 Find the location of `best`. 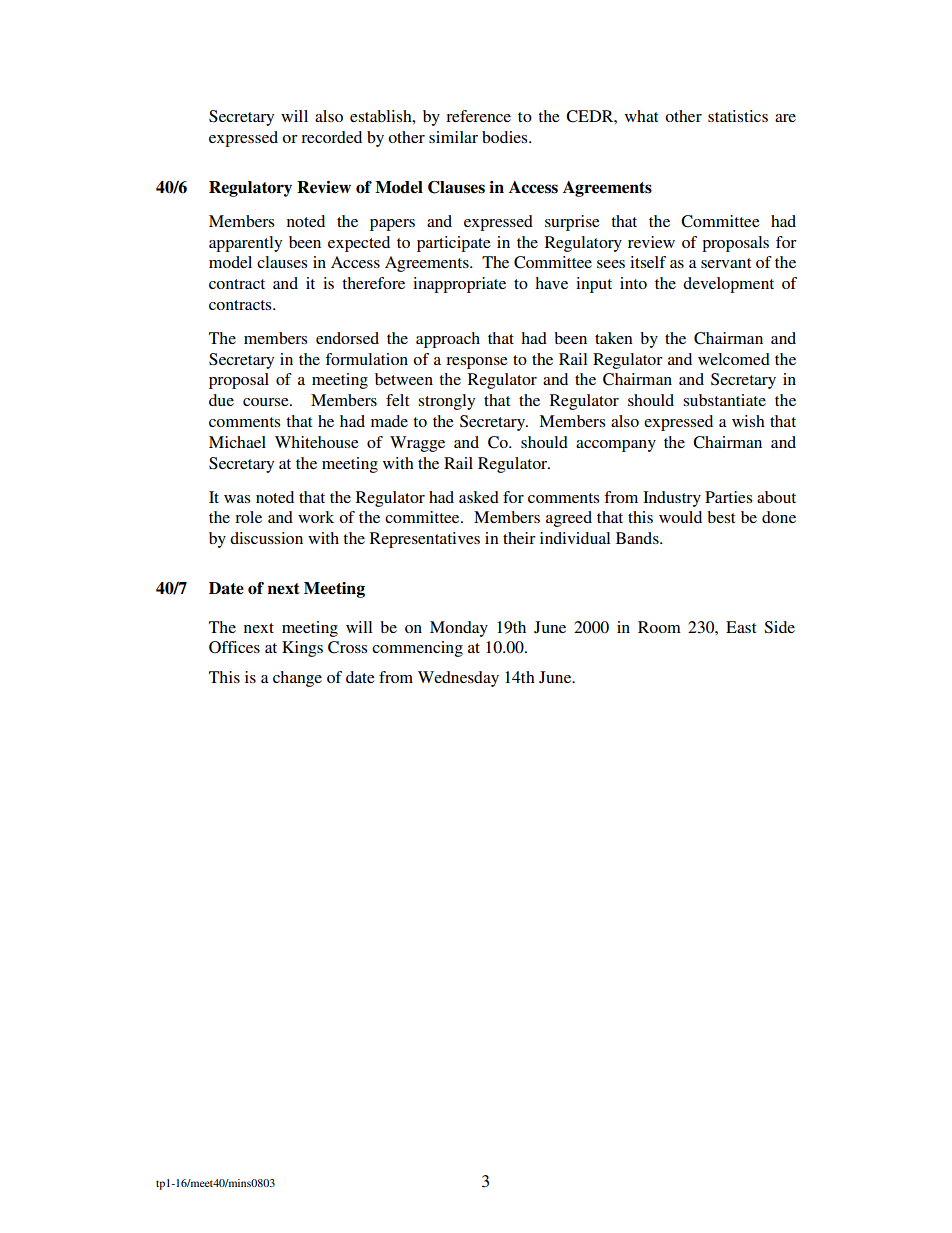

best is located at coordinates (721, 517).
